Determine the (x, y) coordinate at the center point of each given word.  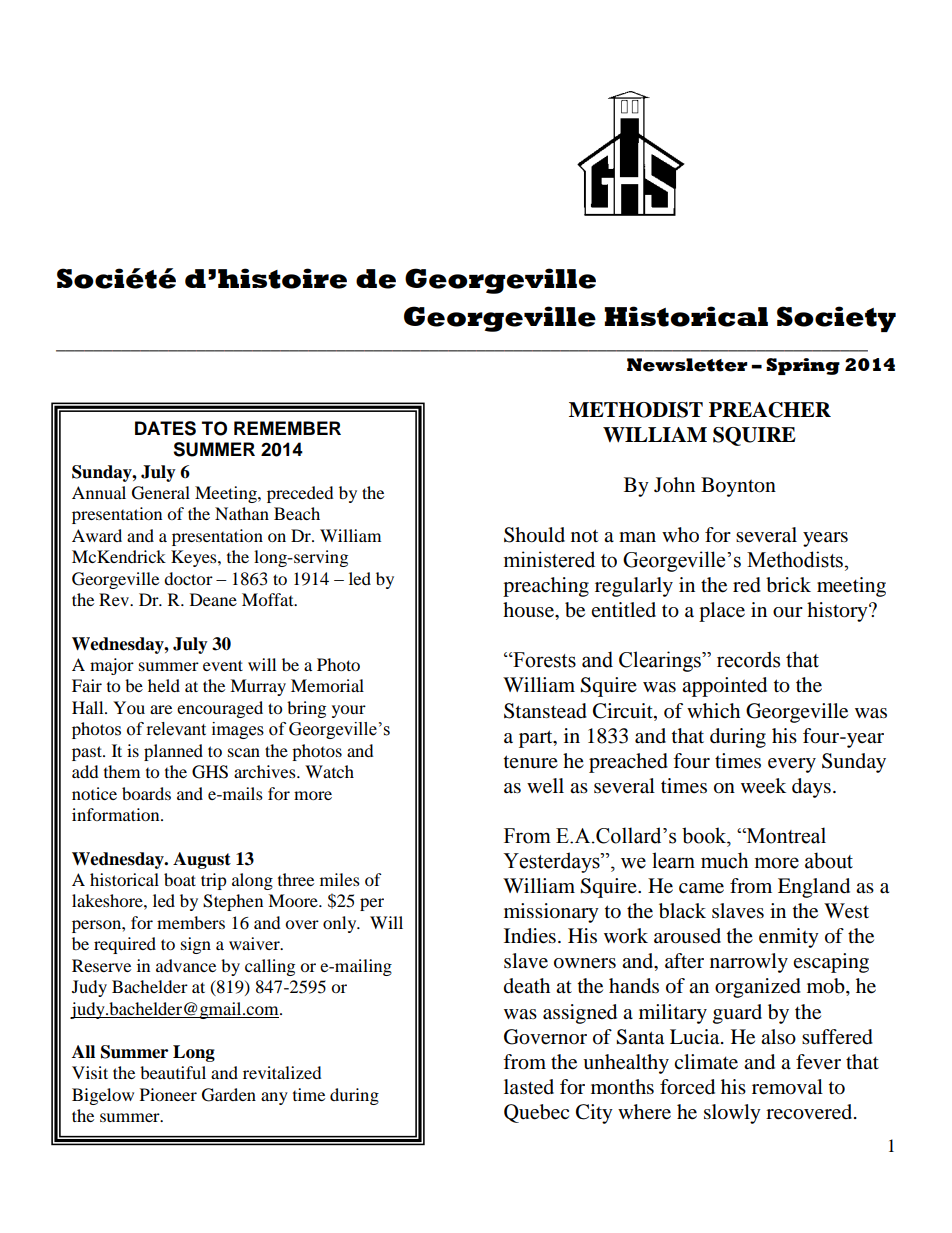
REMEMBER (287, 428)
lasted (529, 1087)
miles (340, 879)
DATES (165, 428)
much (724, 860)
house (529, 610)
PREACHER (770, 410)
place (722, 612)
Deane (213, 599)
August (202, 860)
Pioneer (168, 1094)
